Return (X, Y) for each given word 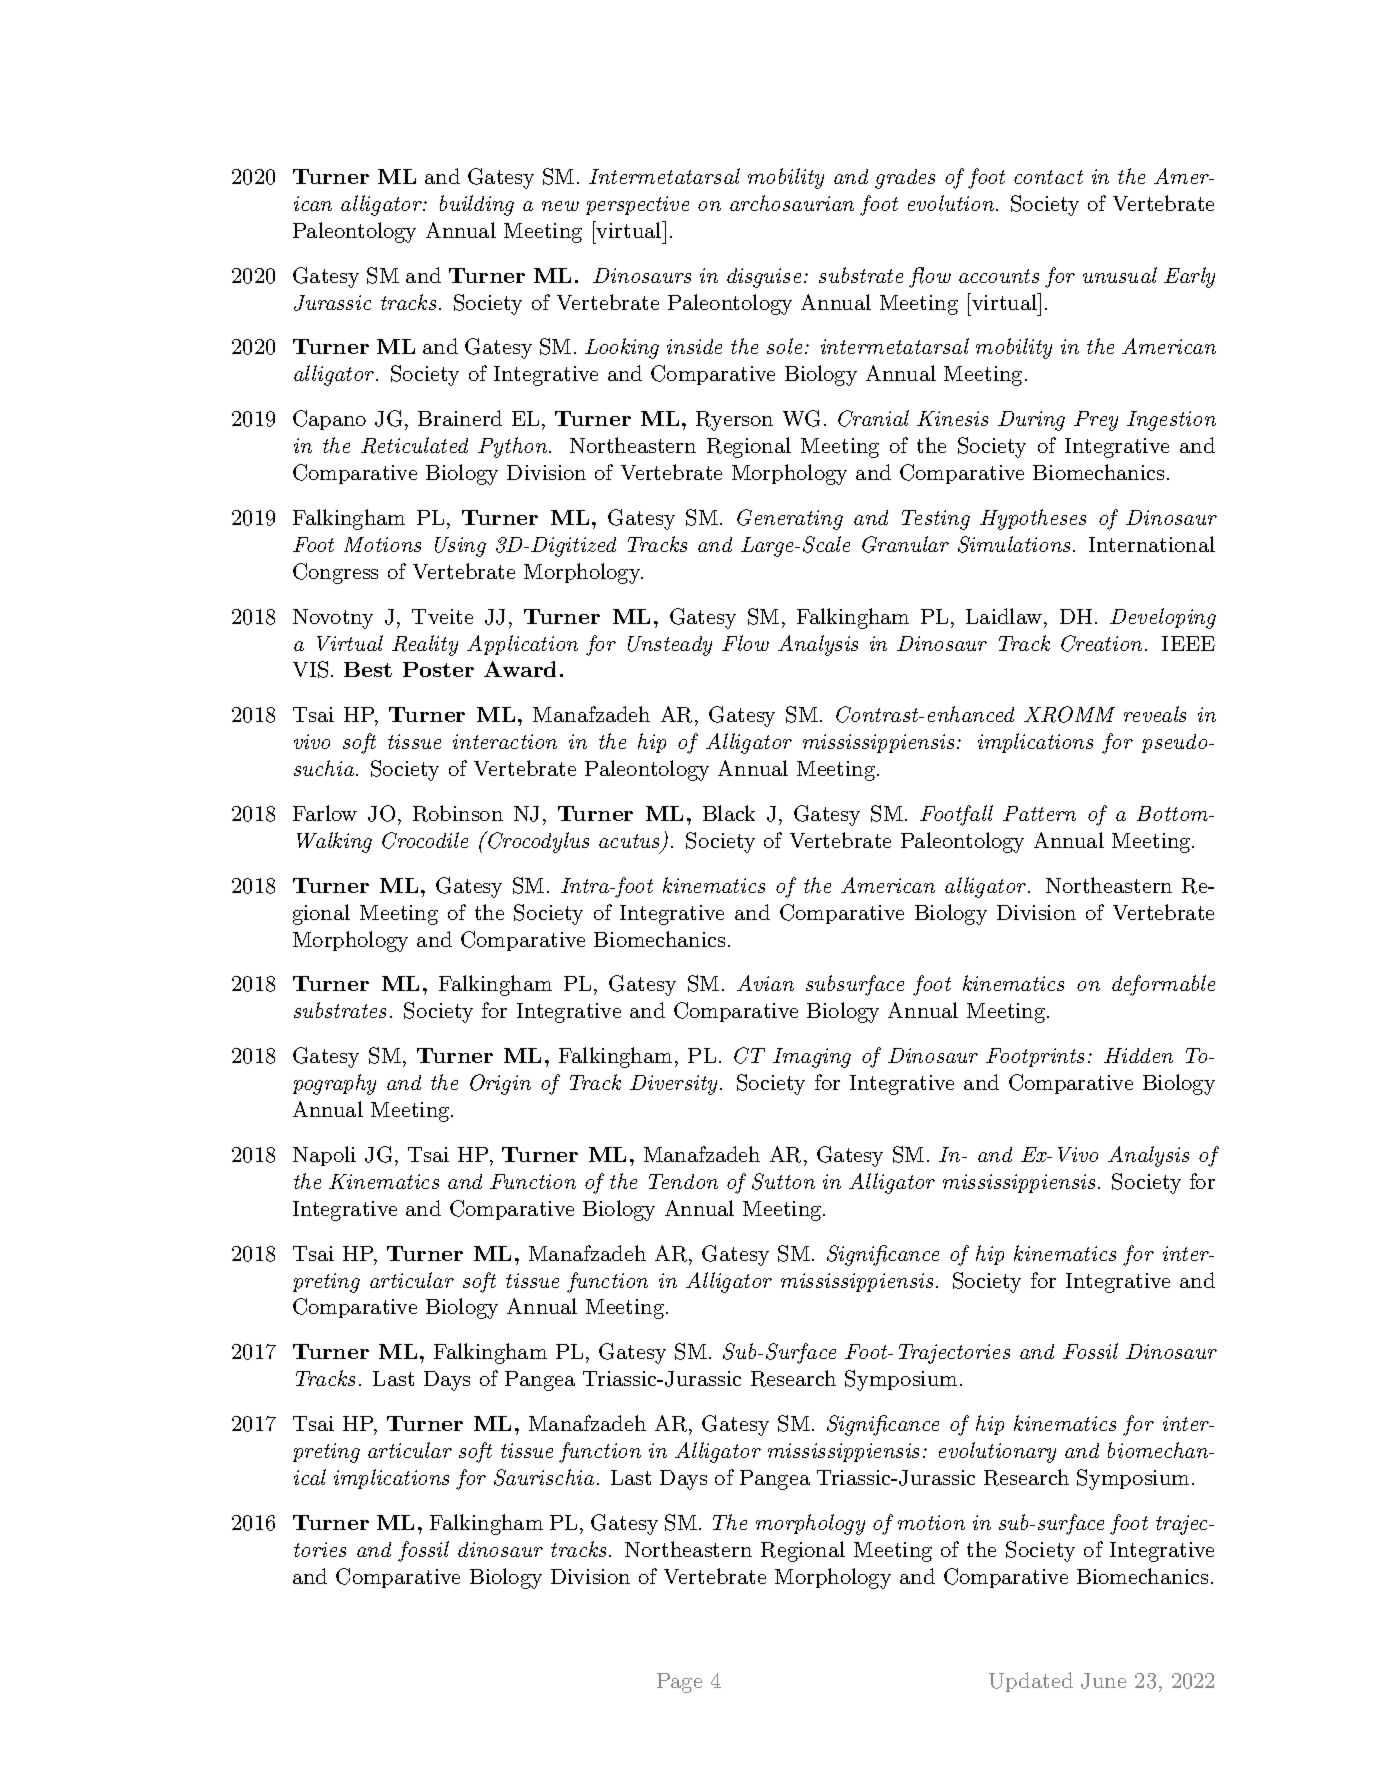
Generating (790, 519)
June (1103, 1681)
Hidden (1138, 1055)
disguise (764, 278)
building (477, 205)
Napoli (324, 1156)
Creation (1101, 643)
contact (1048, 177)
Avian (765, 983)
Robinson (458, 813)
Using (460, 547)
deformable (1163, 985)
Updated (1031, 1682)
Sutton (783, 1181)
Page (679, 1683)
